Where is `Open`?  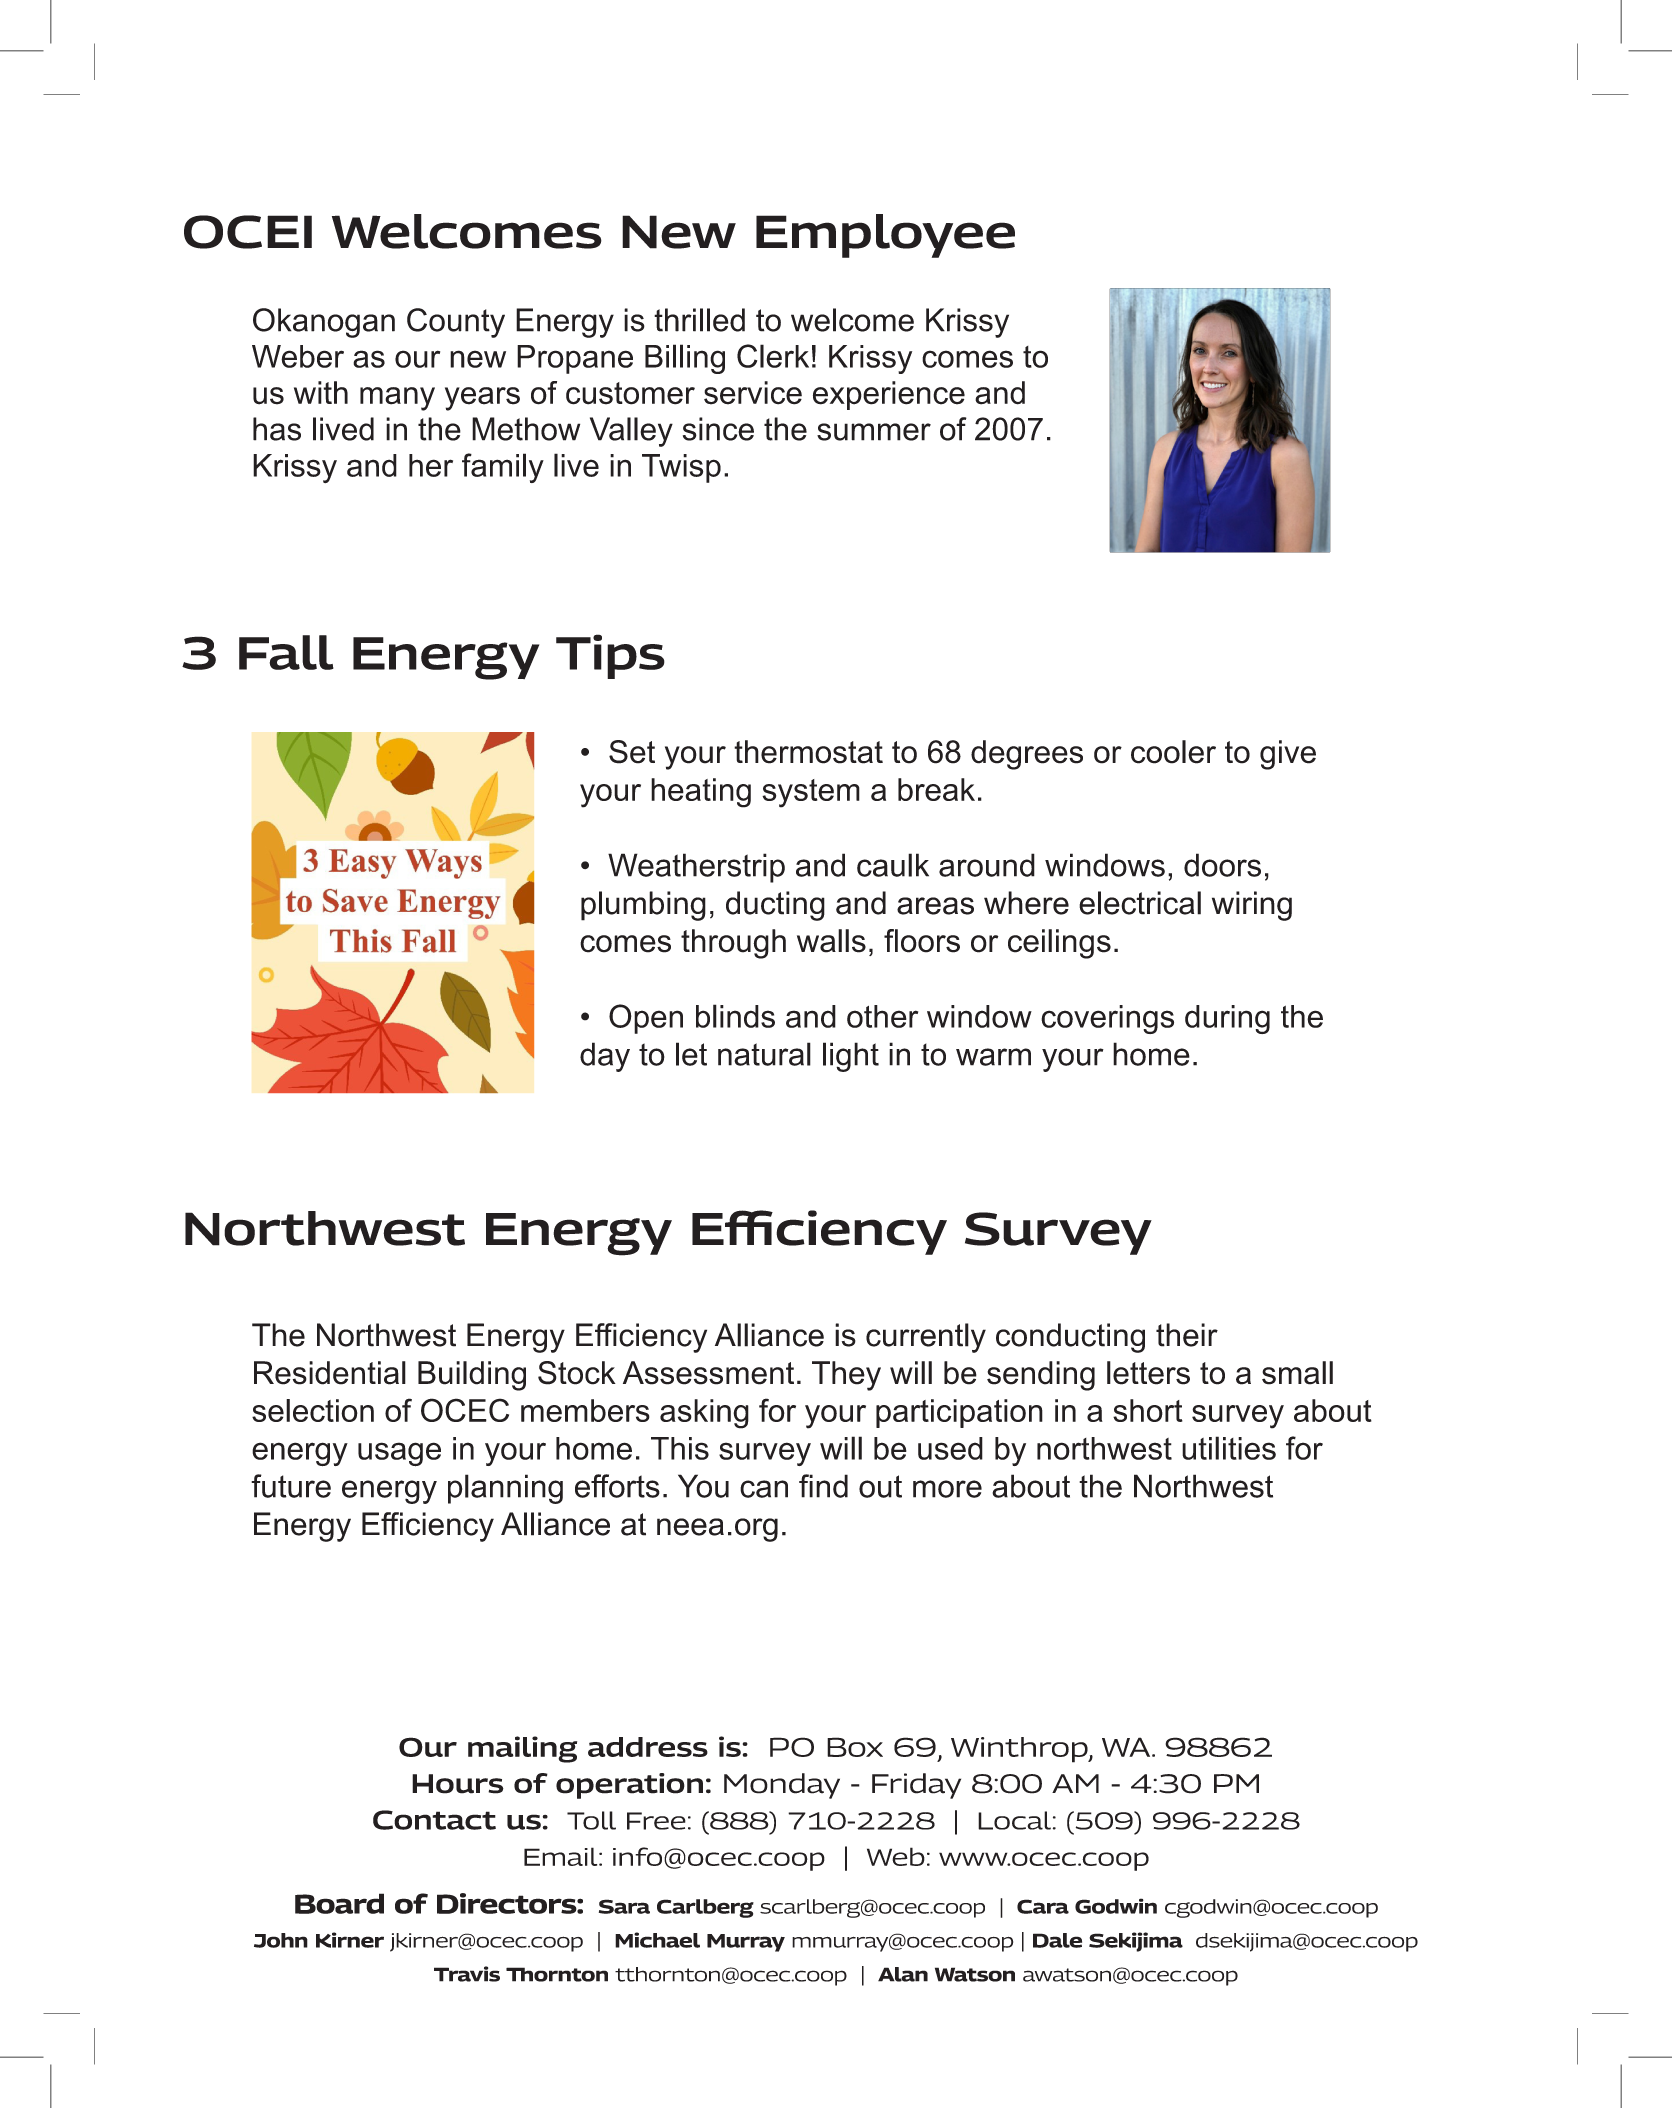 Open is located at coordinates (646, 1019).
